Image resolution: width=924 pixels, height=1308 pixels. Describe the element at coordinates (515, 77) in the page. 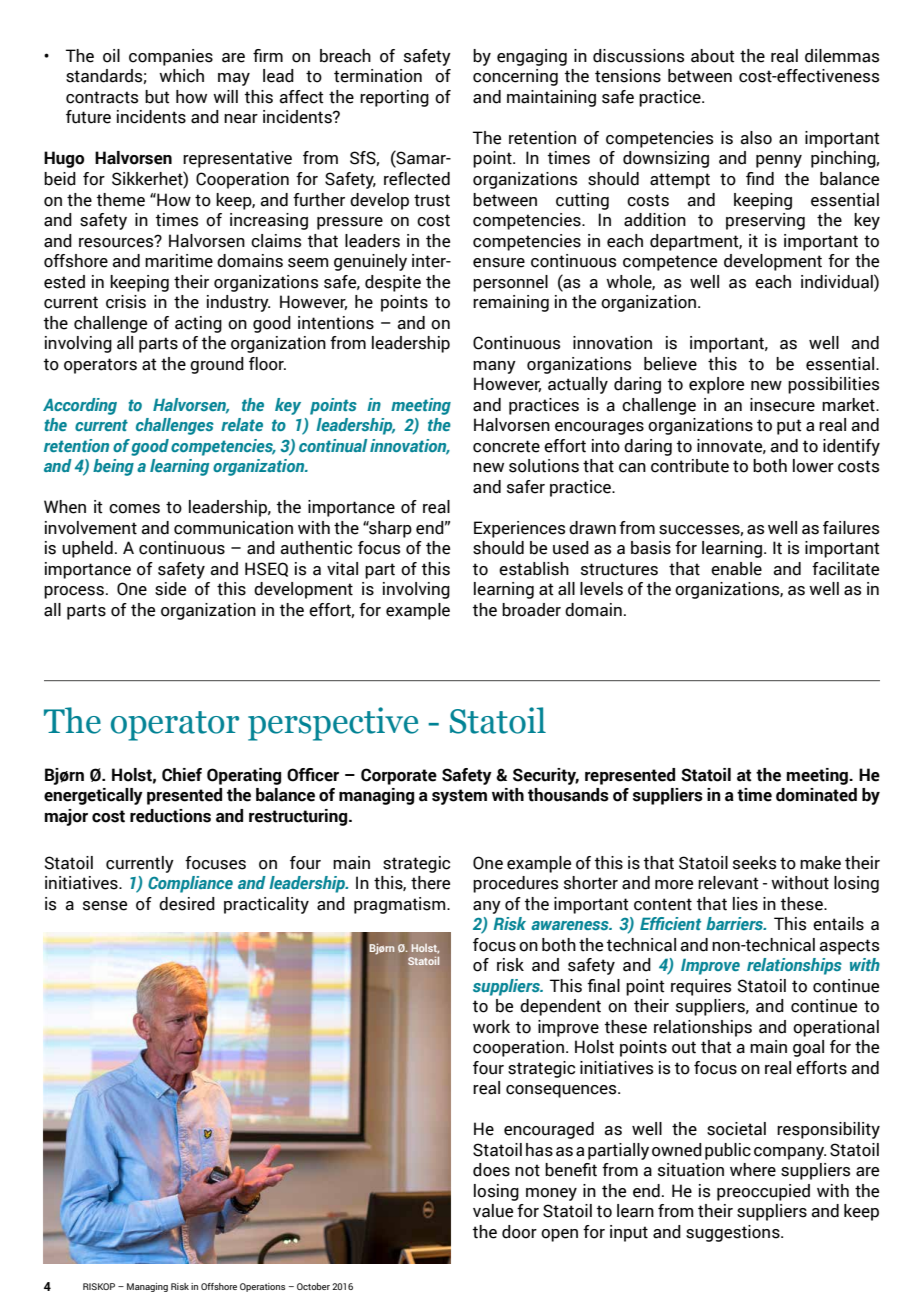

I see `concerning` at that location.
